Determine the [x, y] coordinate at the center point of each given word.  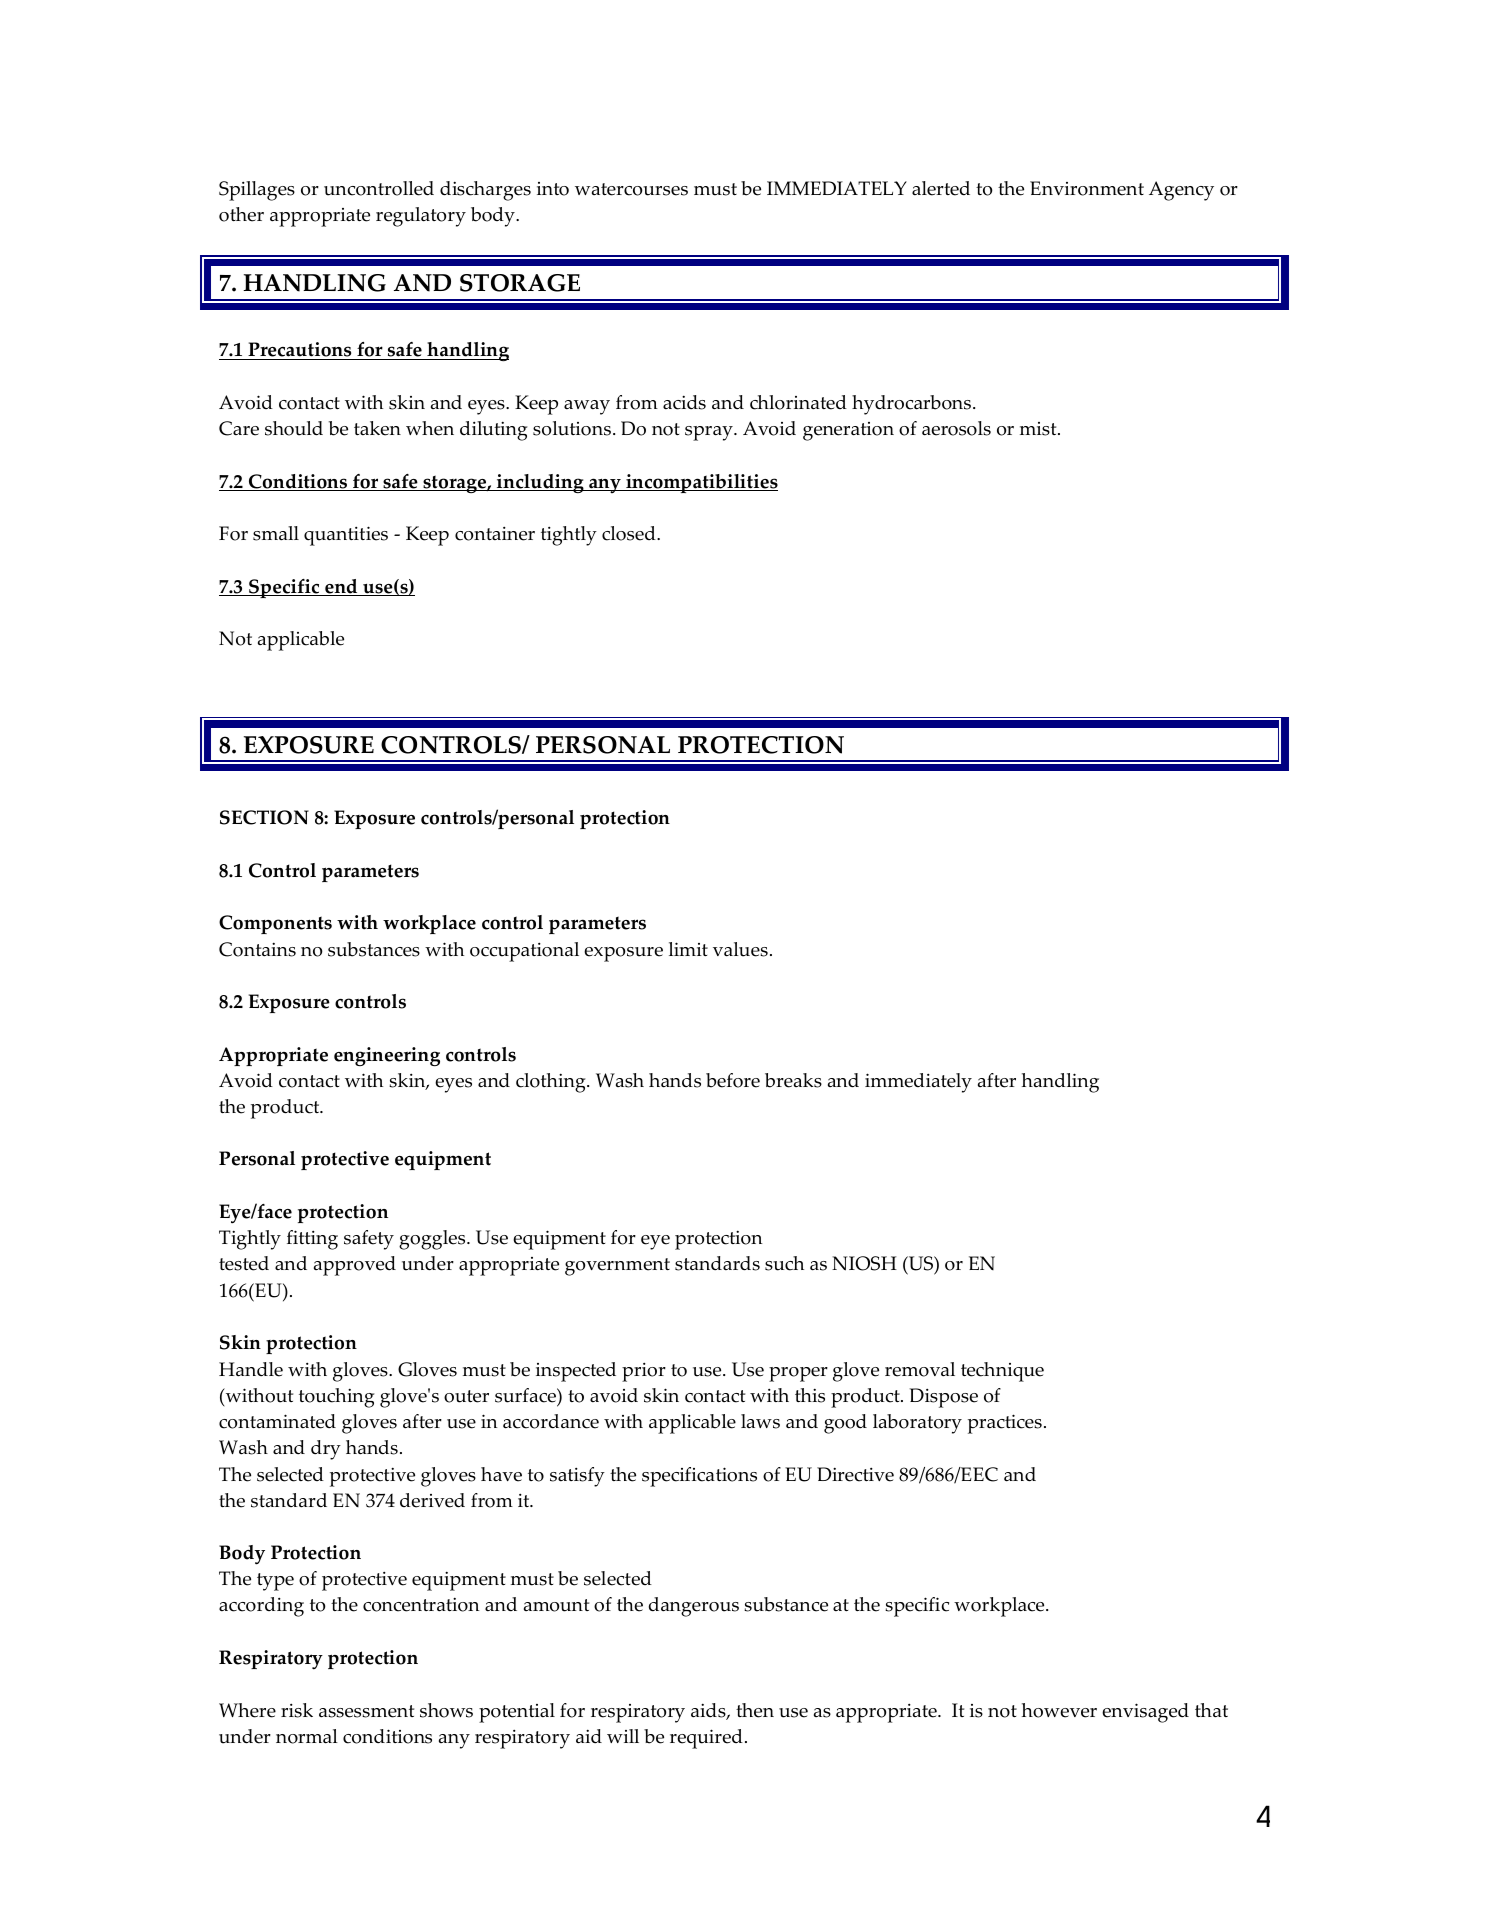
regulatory [421, 217]
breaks [793, 1080]
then [755, 1710]
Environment [1087, 188]
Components [275, 924]
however [1059, 1710]
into [553, 189]
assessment [366, 1711]
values [740, 949]
